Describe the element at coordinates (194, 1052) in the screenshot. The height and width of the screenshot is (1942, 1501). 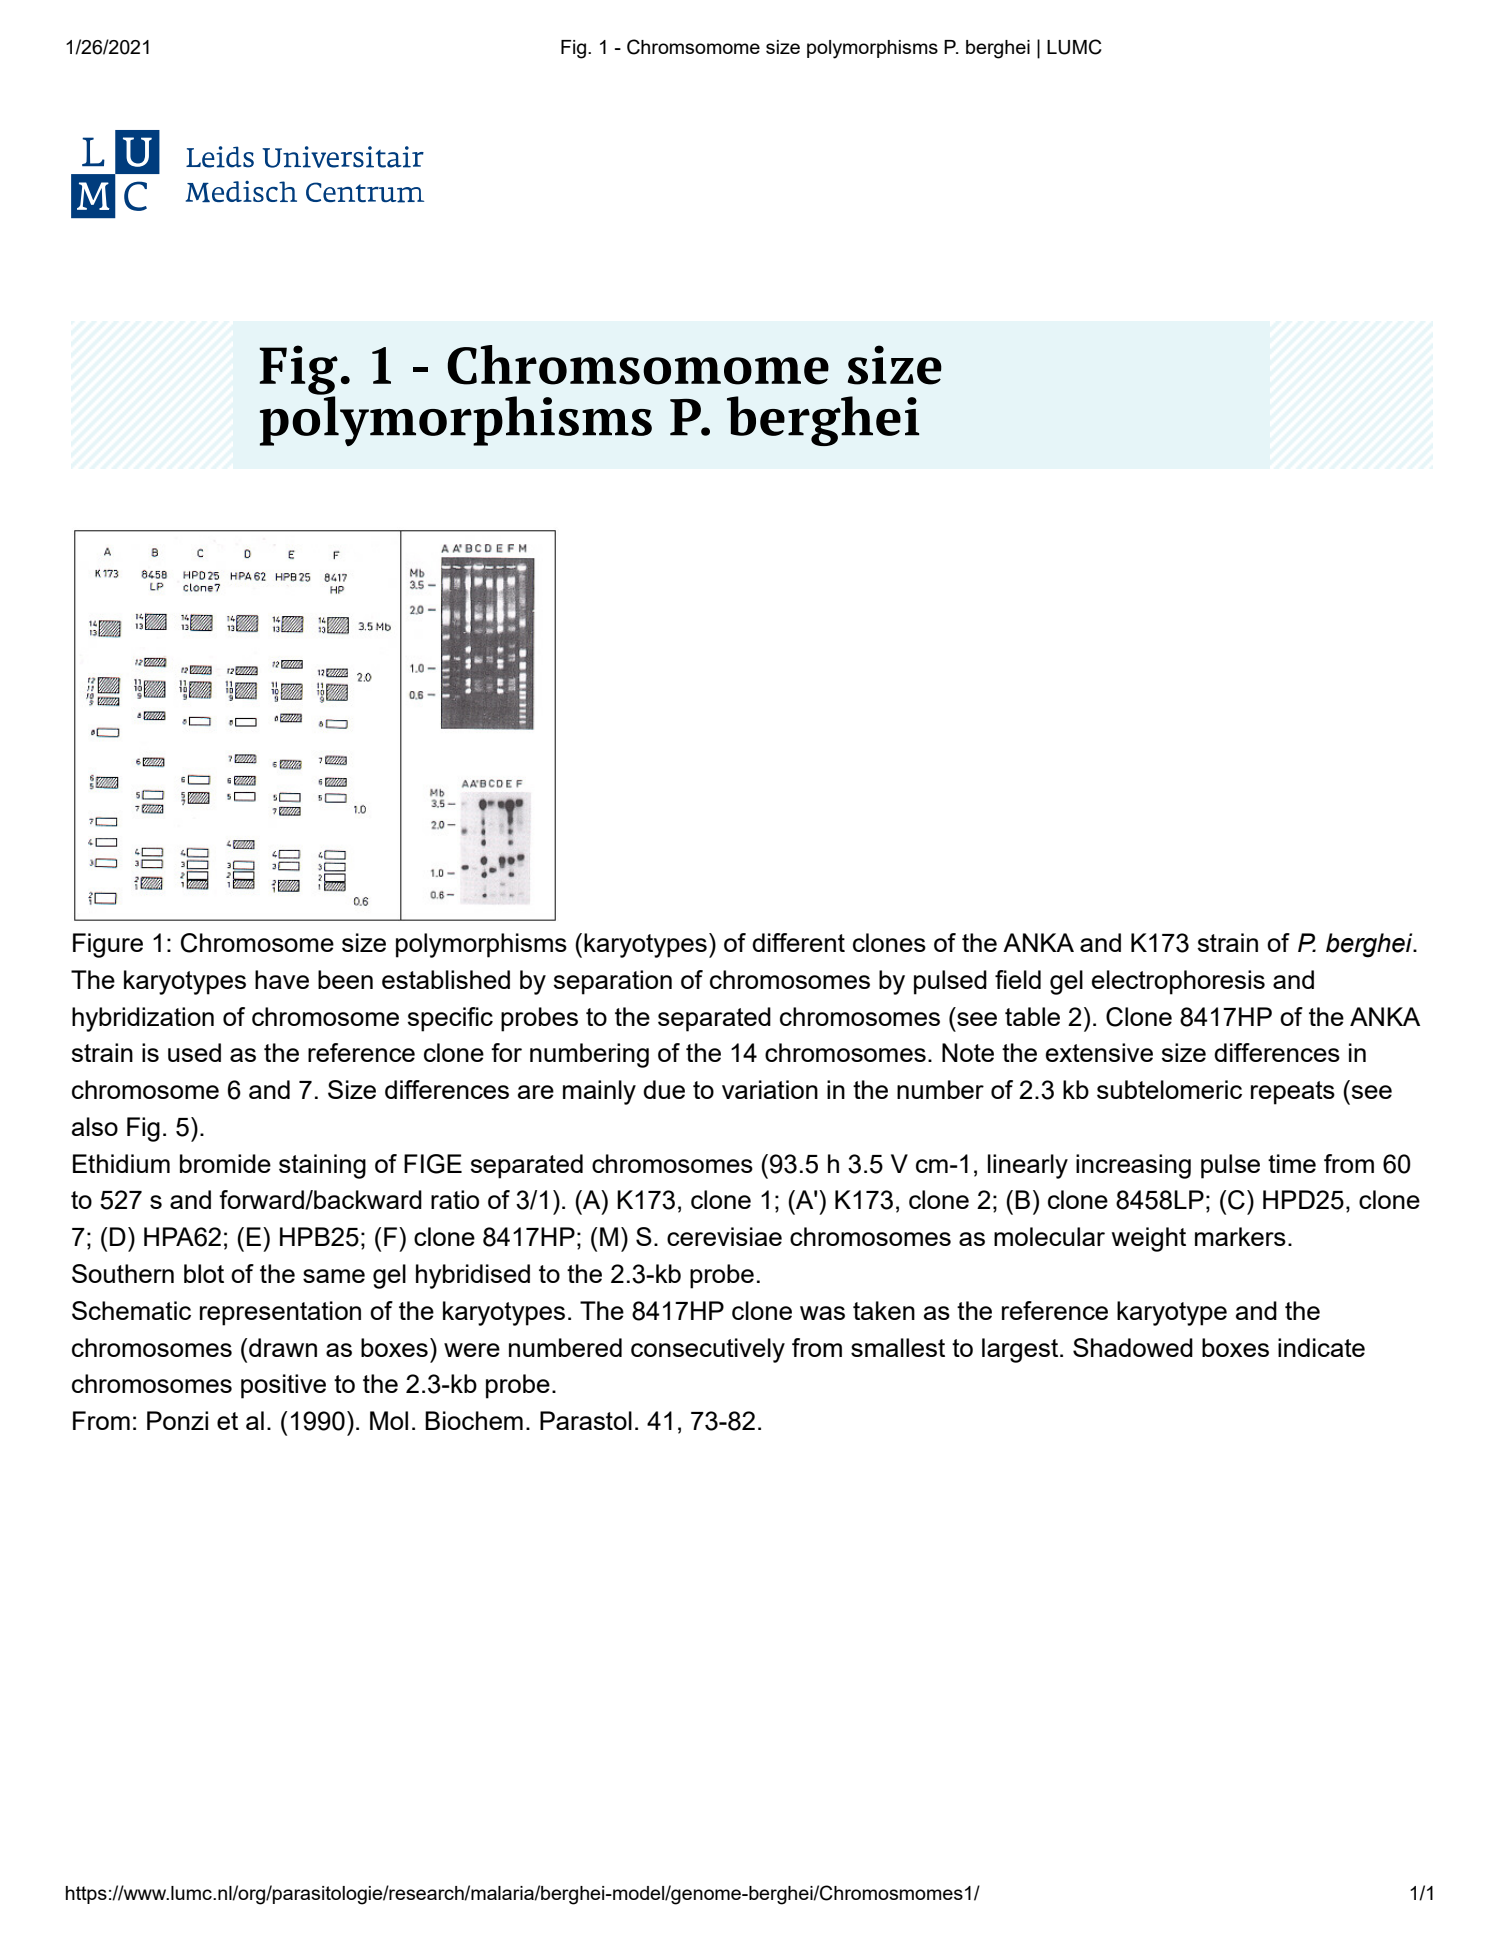
I see `used` at that location.
